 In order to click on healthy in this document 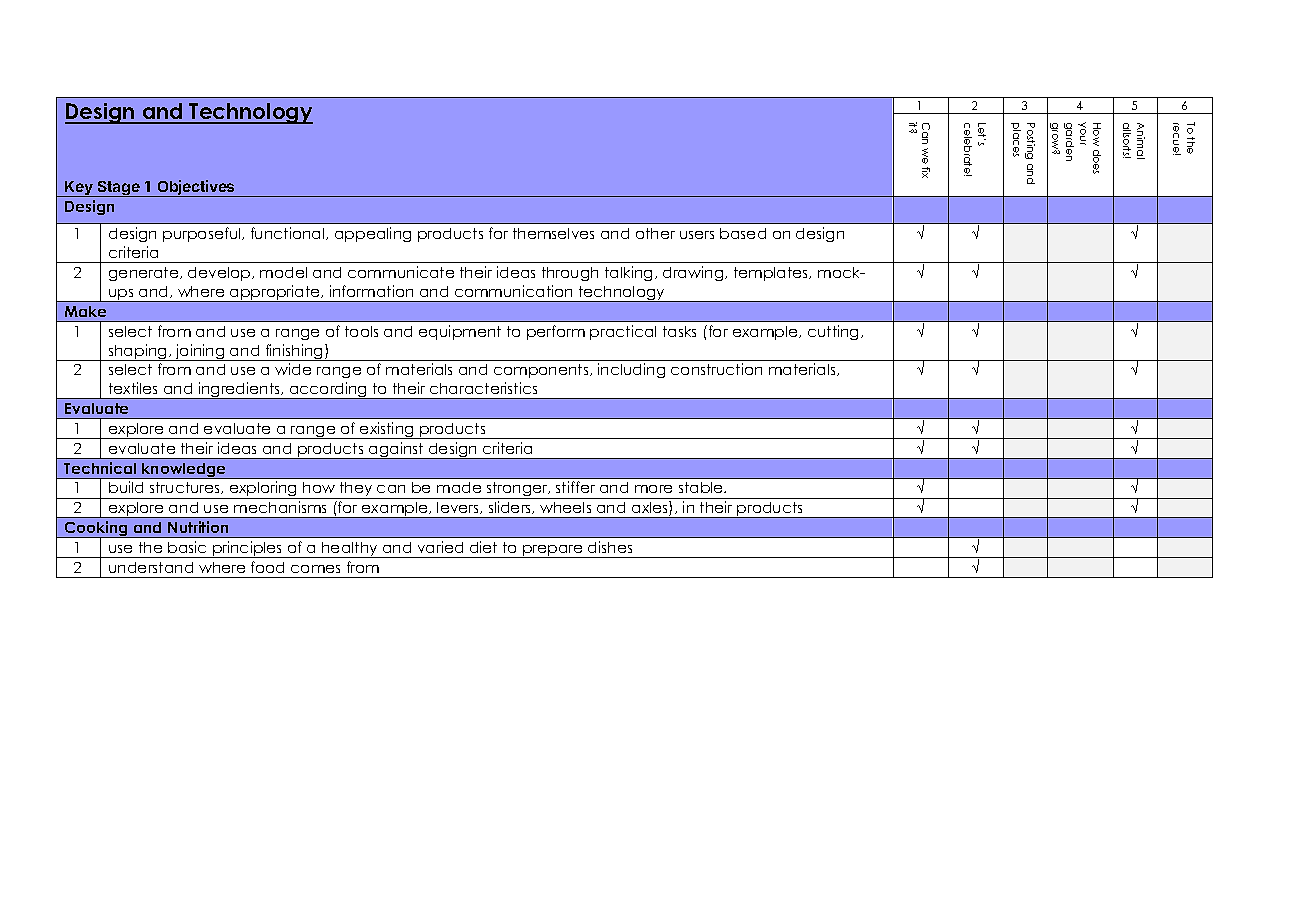, I will do `click(350, 550)`.
